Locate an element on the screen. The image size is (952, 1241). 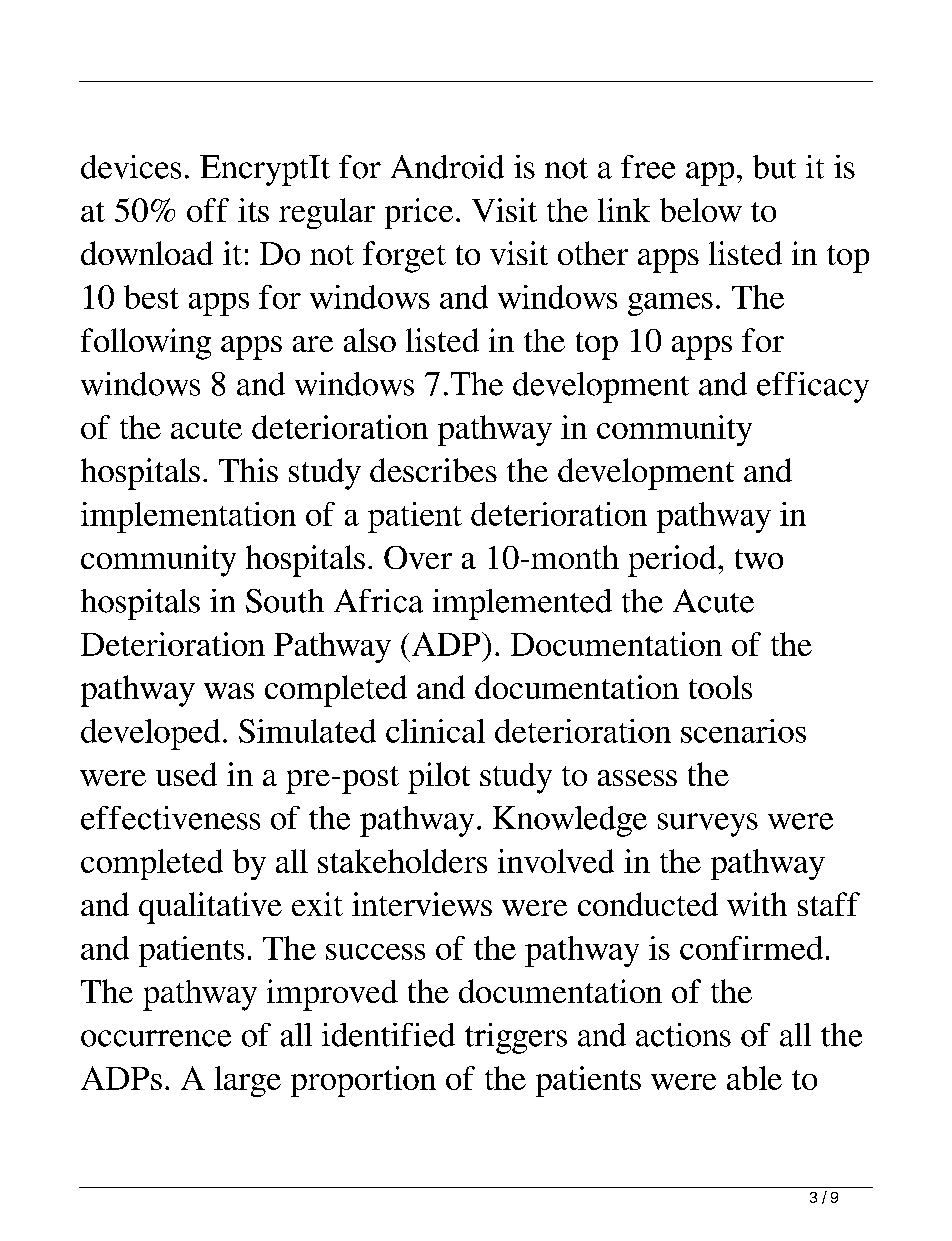
below is located at coordinates (701, 210).
